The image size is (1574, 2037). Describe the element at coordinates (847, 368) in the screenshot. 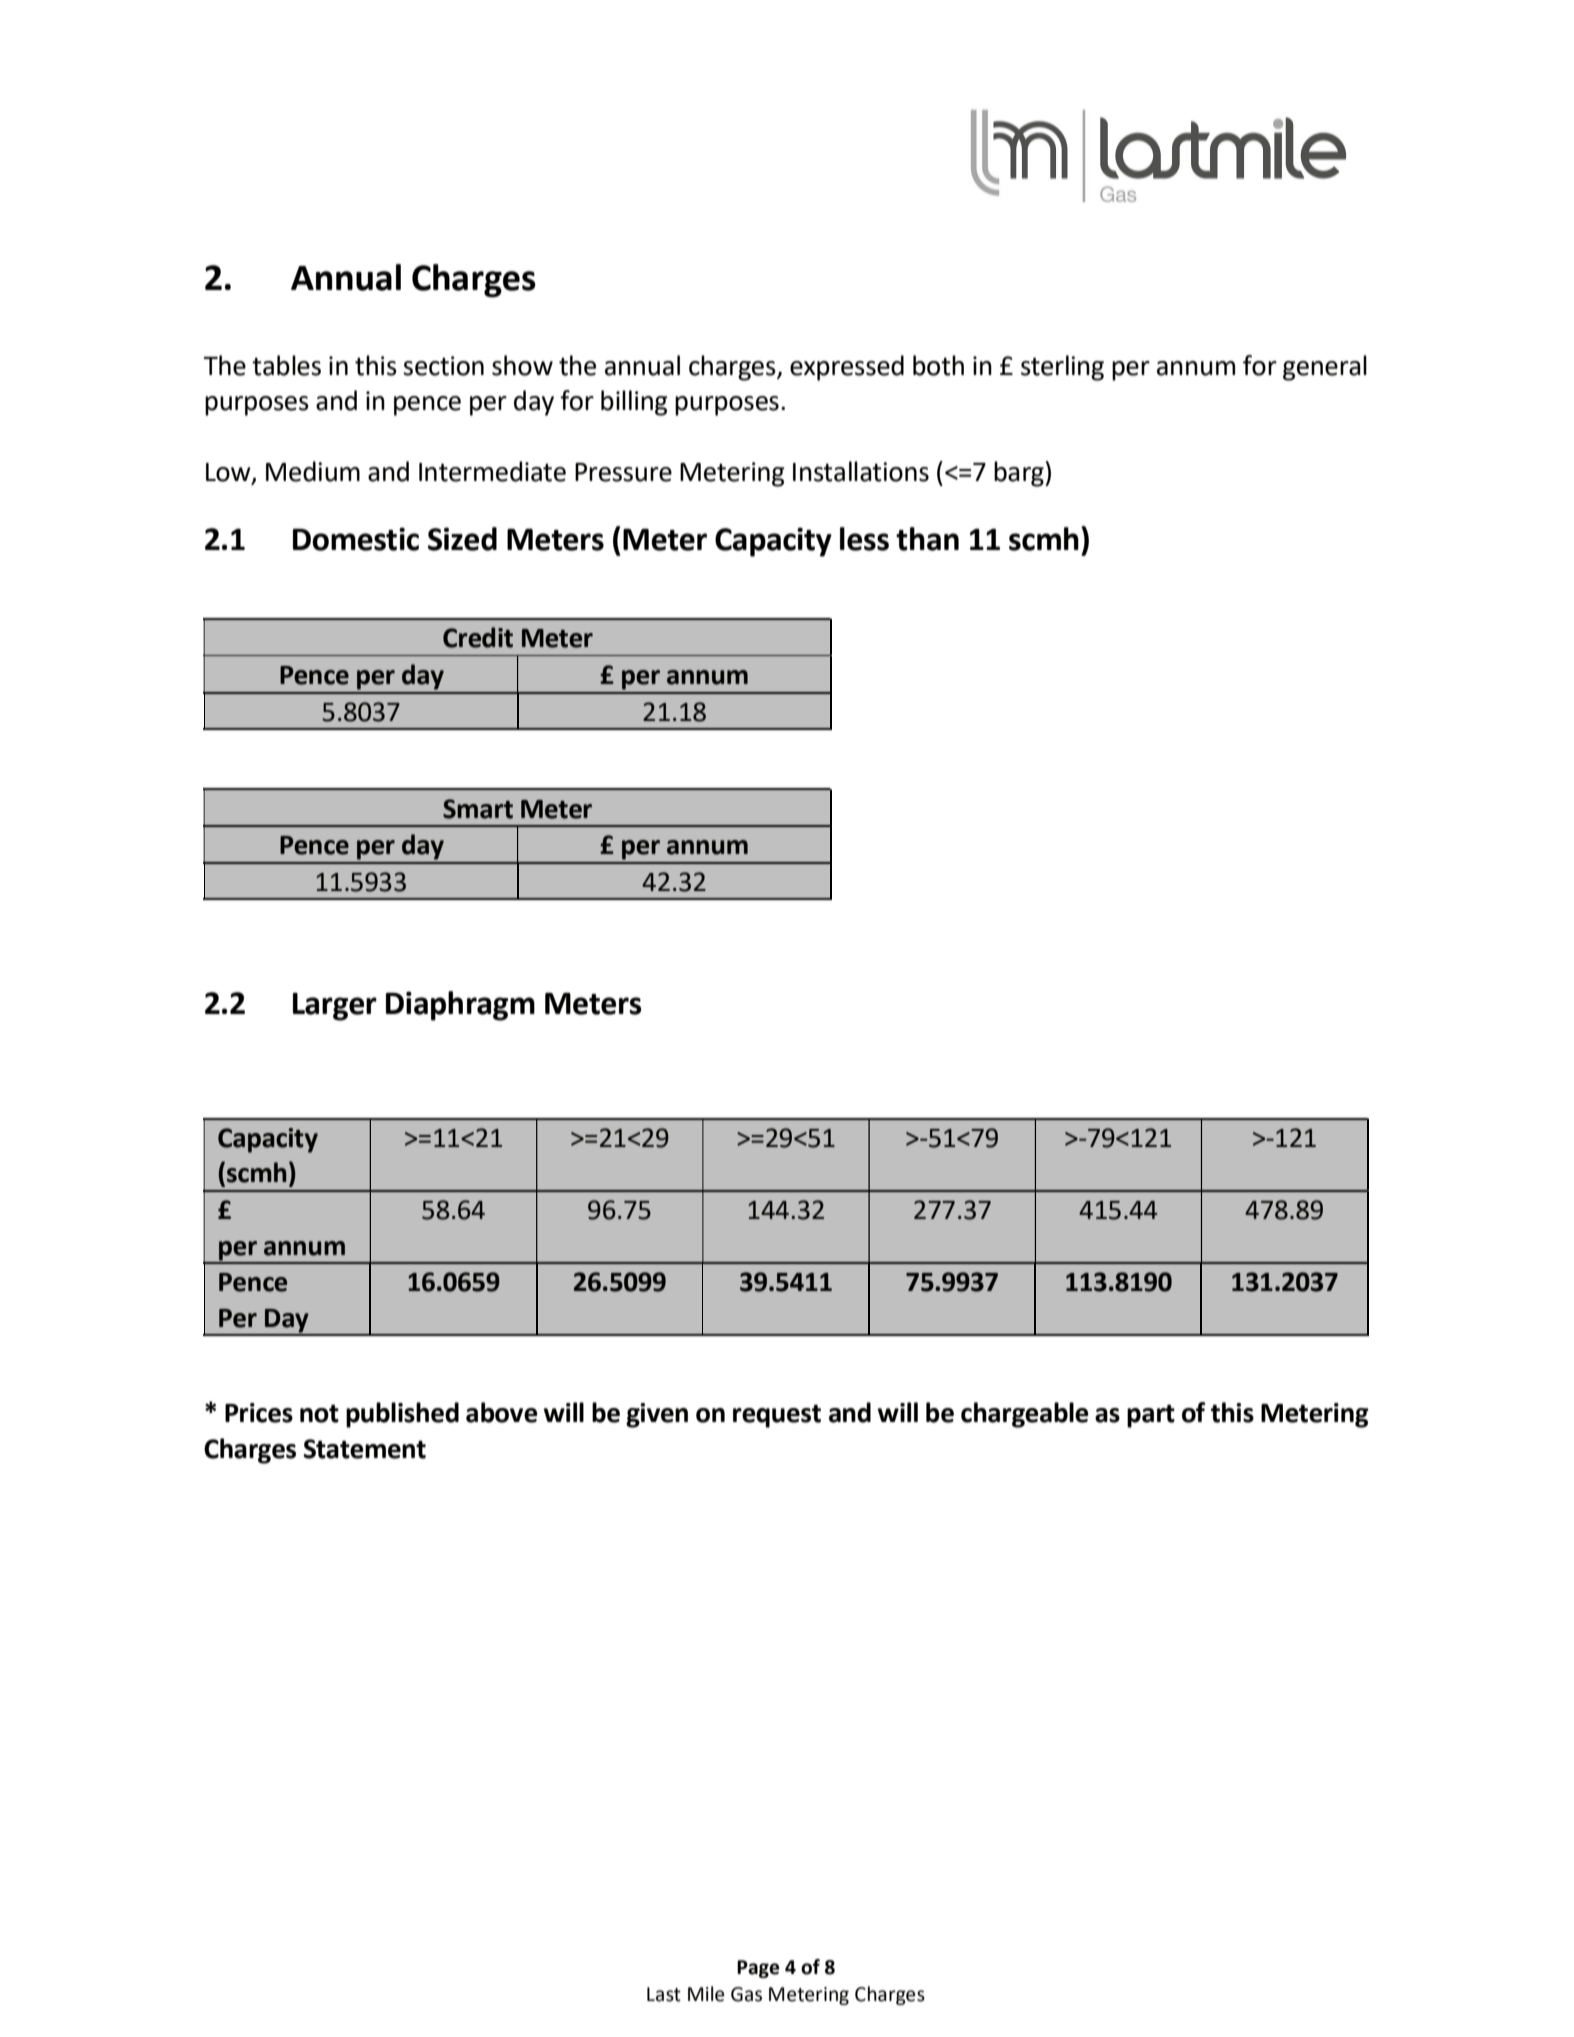

I see `expressed` at that location.
